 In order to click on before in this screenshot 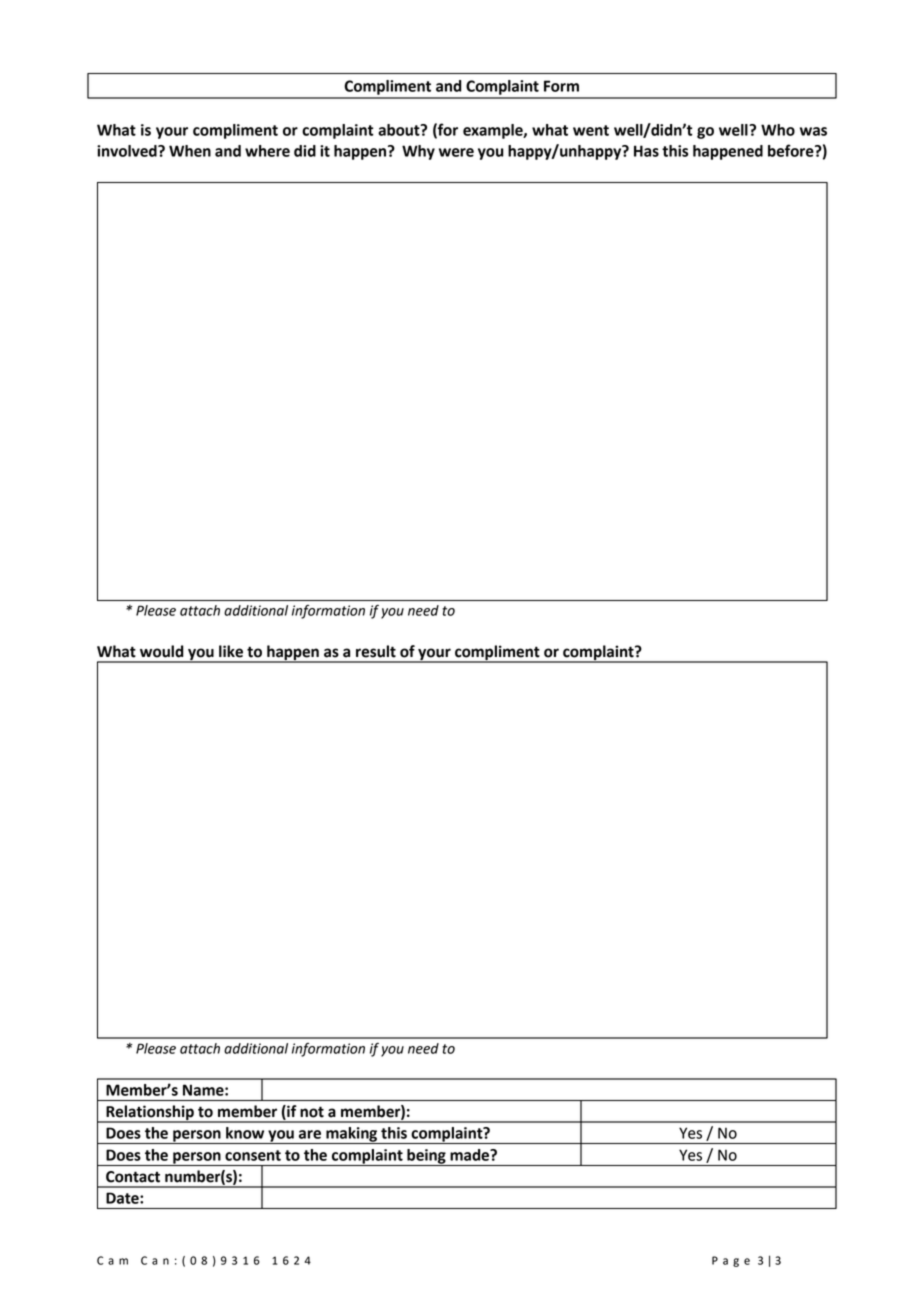, I will do `click(792, 150)`.
